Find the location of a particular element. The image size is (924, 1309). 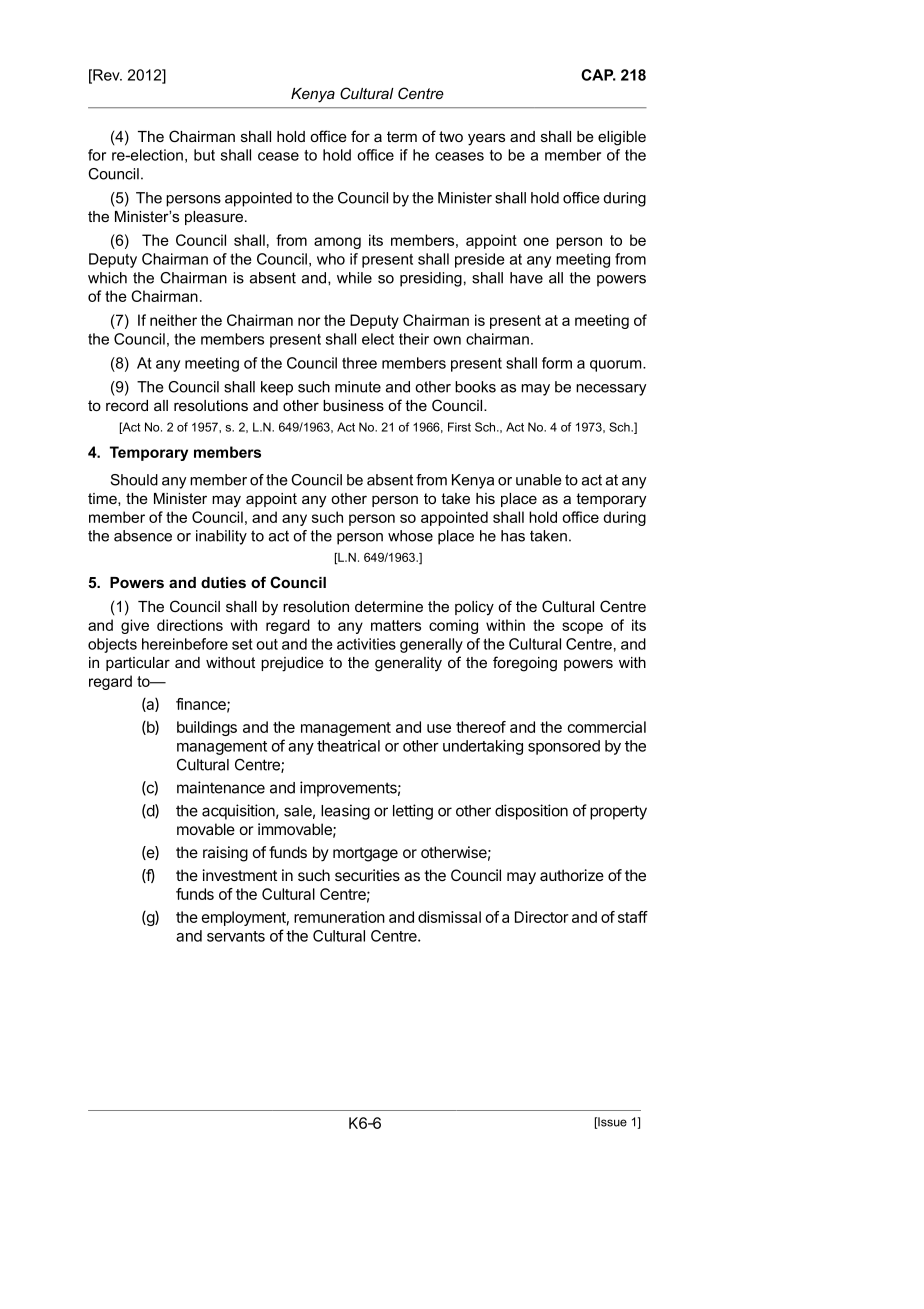

theatrical is located at coordinates (348, 746).
